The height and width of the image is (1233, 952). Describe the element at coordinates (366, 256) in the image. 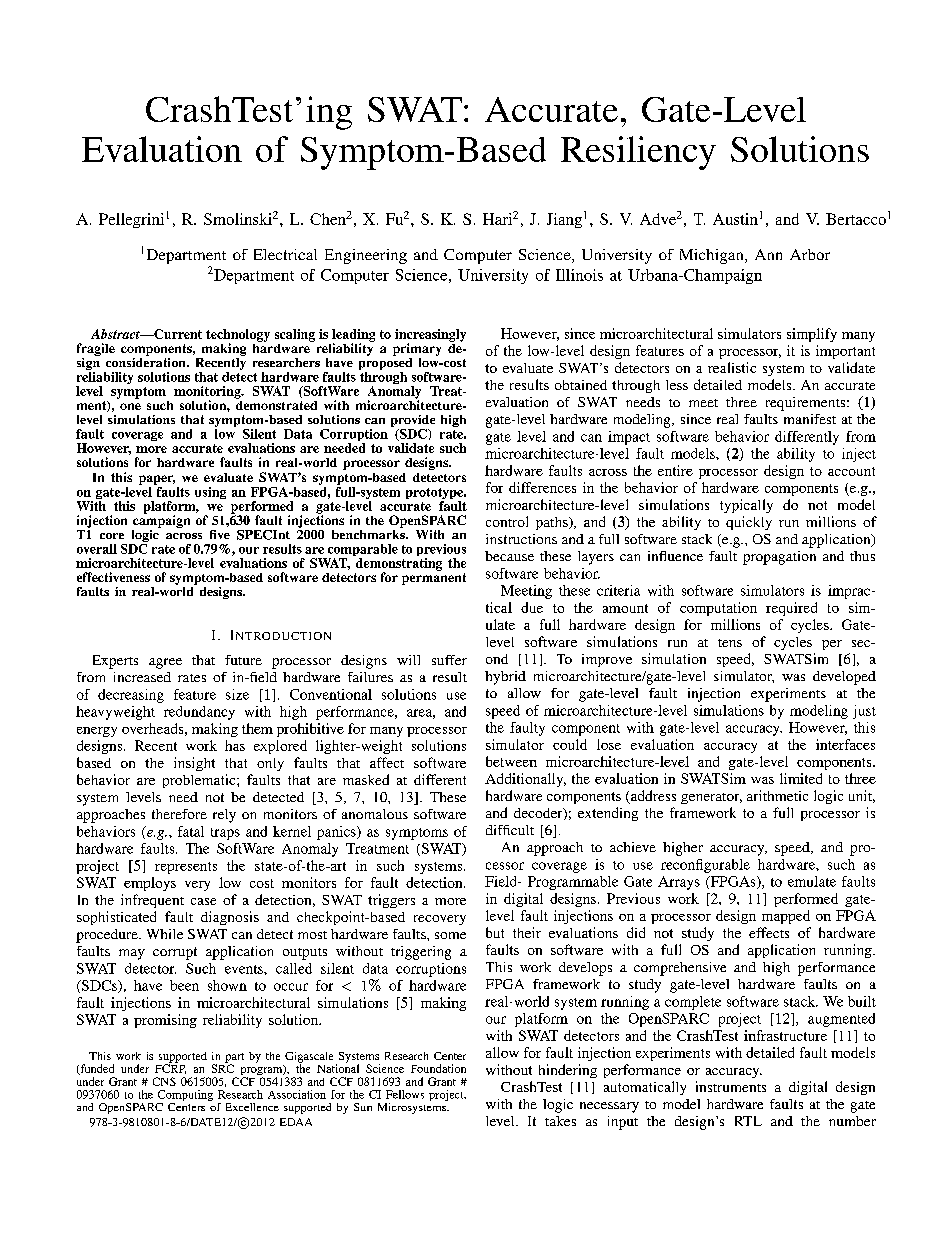

I see `Engineering` at that location.
